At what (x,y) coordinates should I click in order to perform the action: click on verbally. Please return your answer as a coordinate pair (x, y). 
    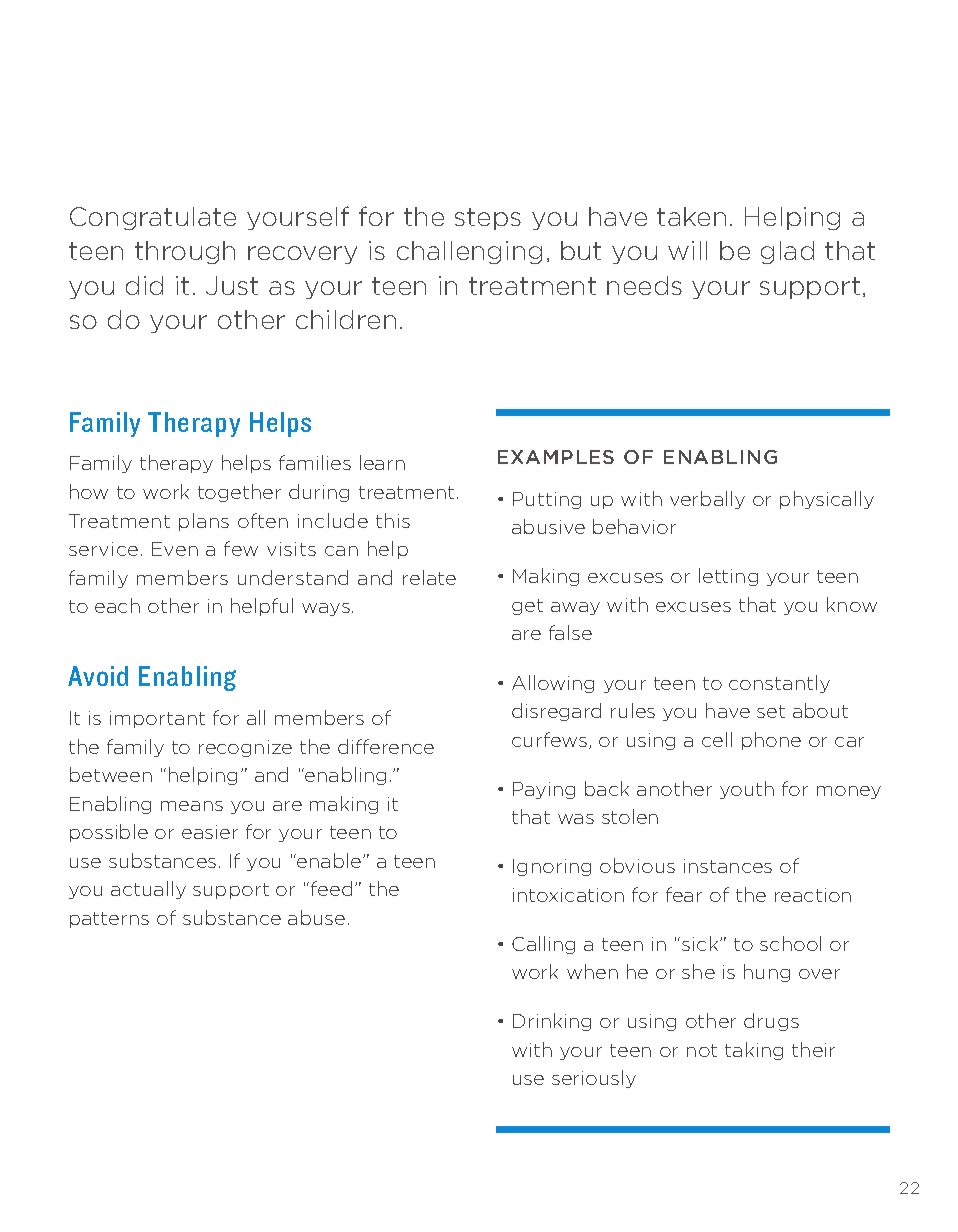
    Looking at the image, I should click on (707, 500).
